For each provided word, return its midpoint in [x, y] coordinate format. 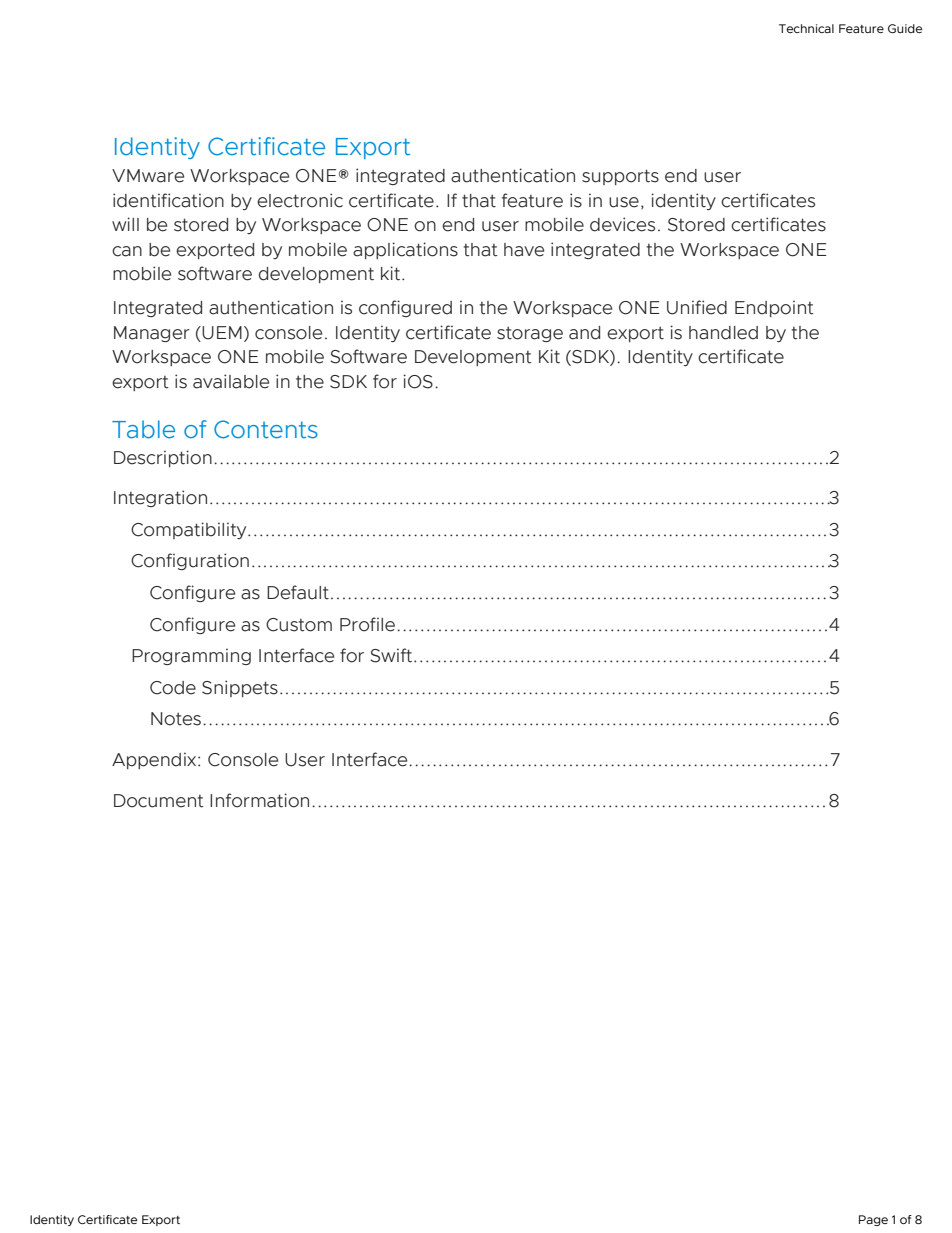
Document [158, 801]
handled [723, 333]
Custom [299, 625]
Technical [806, 28]
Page [873, 1220]
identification [168, 200]
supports [620, 177]
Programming [191, 656]
